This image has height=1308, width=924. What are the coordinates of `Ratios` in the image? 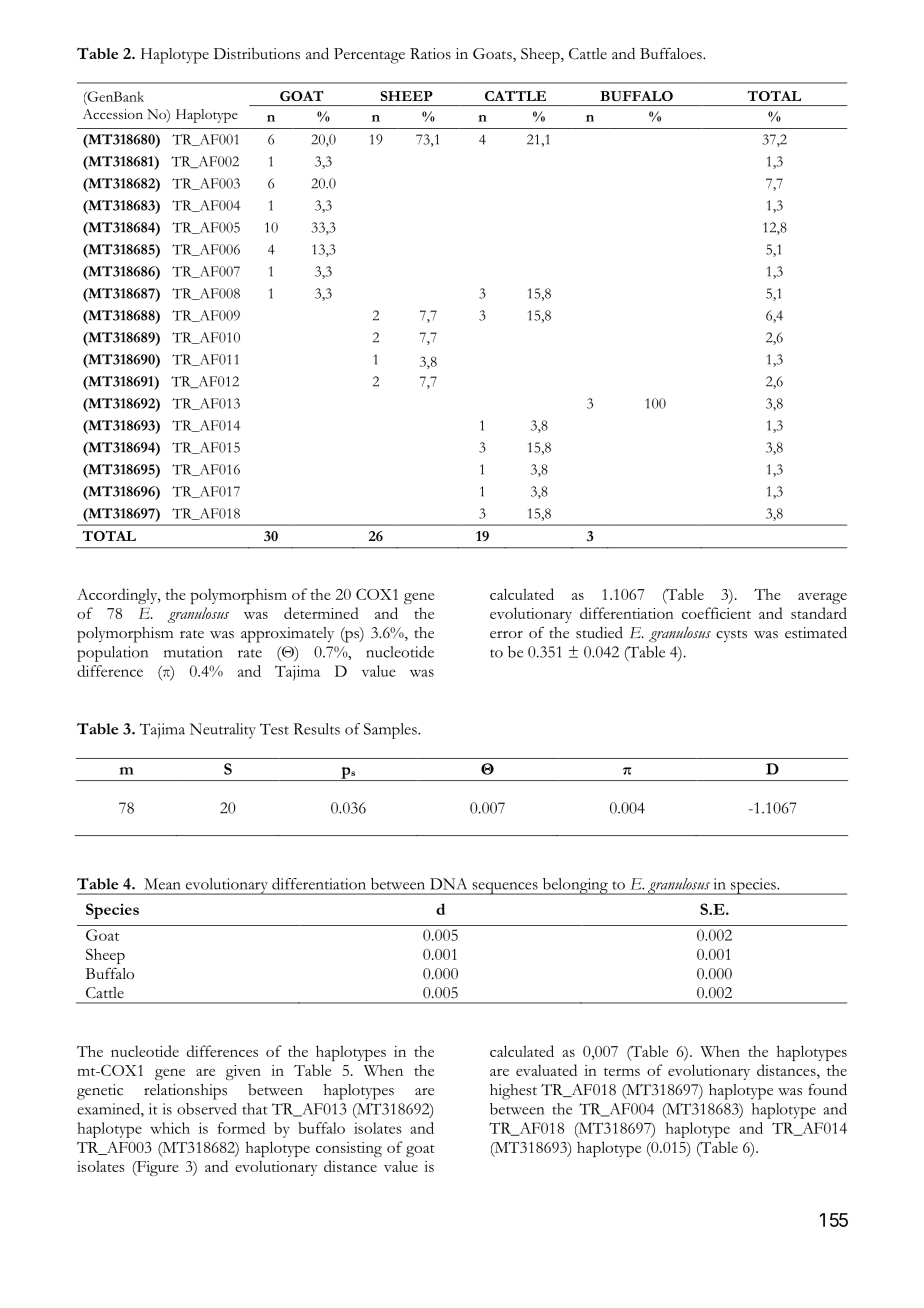 It's located at (430, 54).
